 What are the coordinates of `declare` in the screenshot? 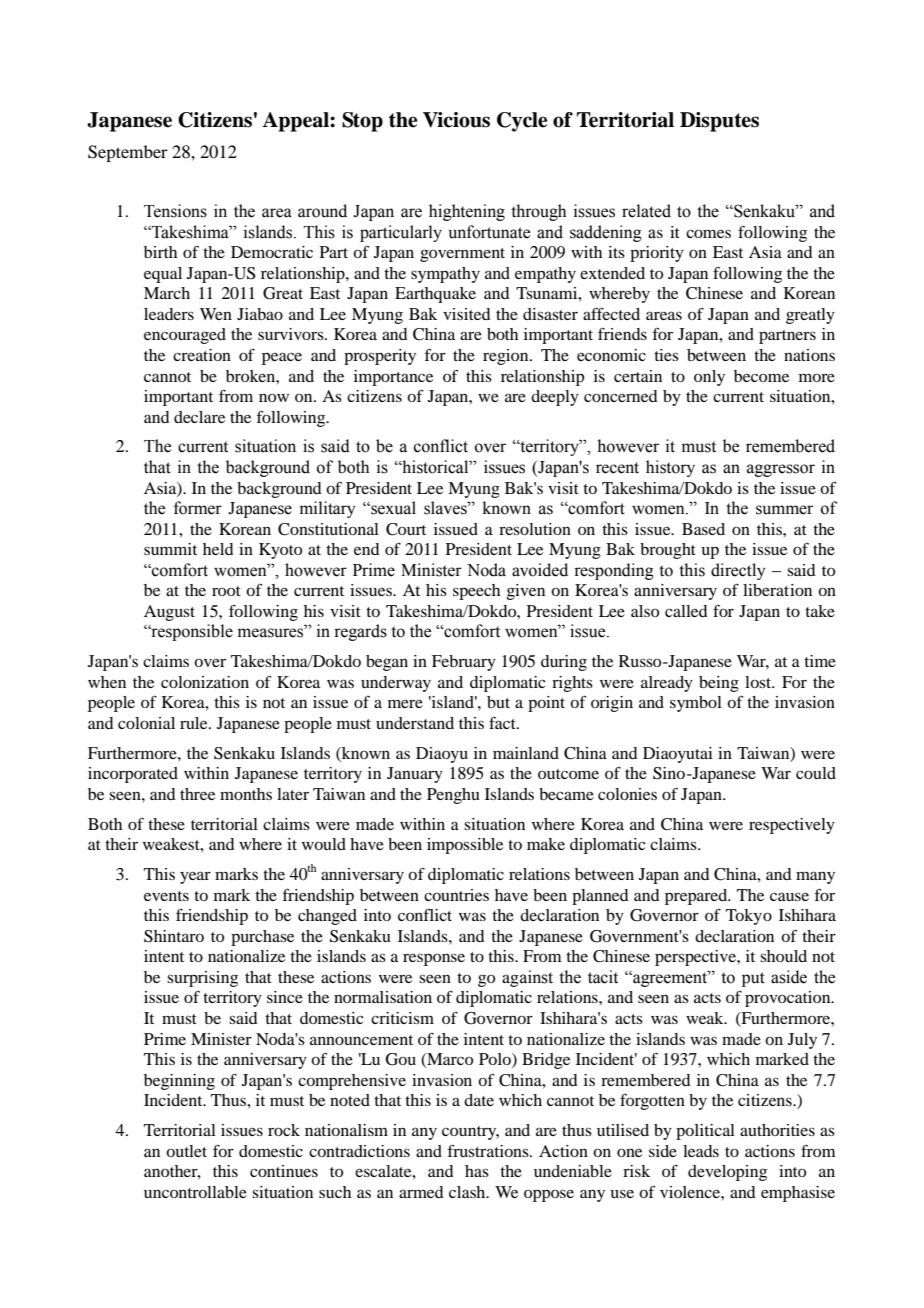 It's located at (199, 417).
